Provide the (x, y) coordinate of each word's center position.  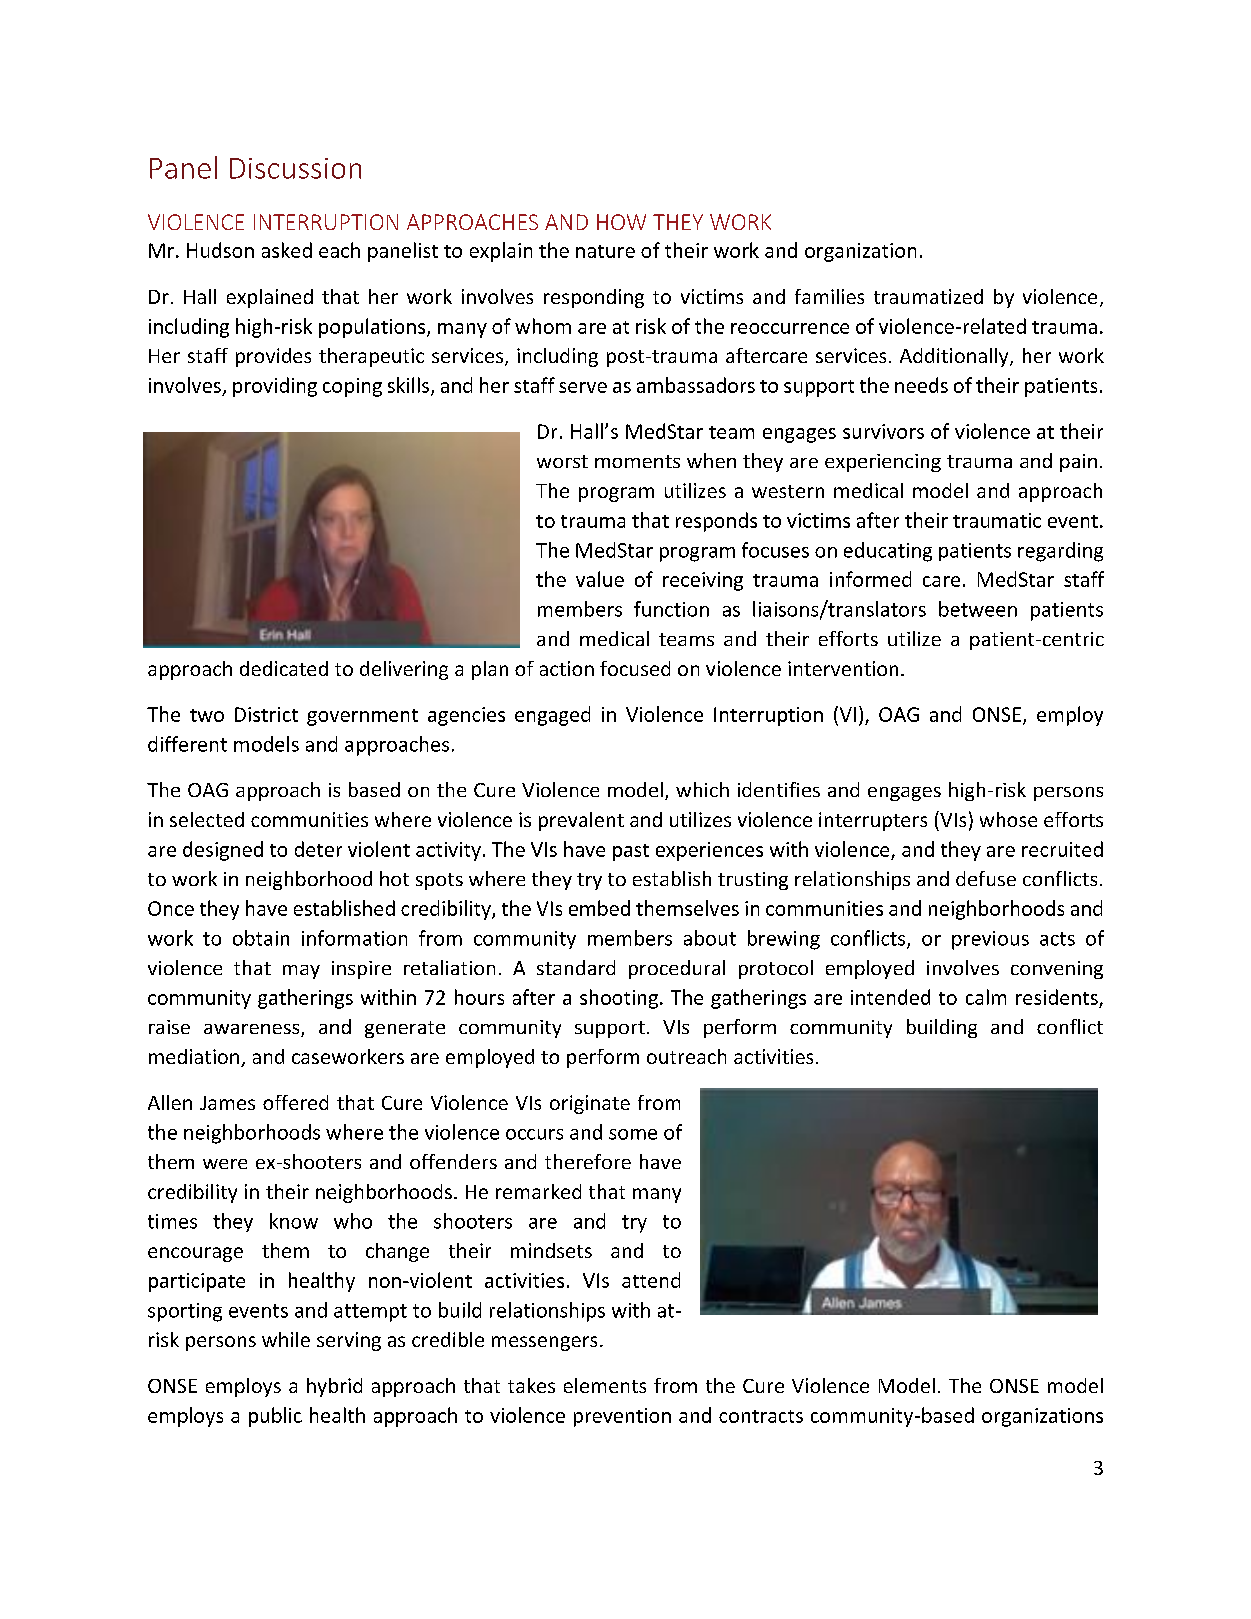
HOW (621, 222)
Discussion (295, 168)
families (829, 296)
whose (1008, 819)
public (275, 1417)
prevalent (581, 821)
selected (207, 819)
